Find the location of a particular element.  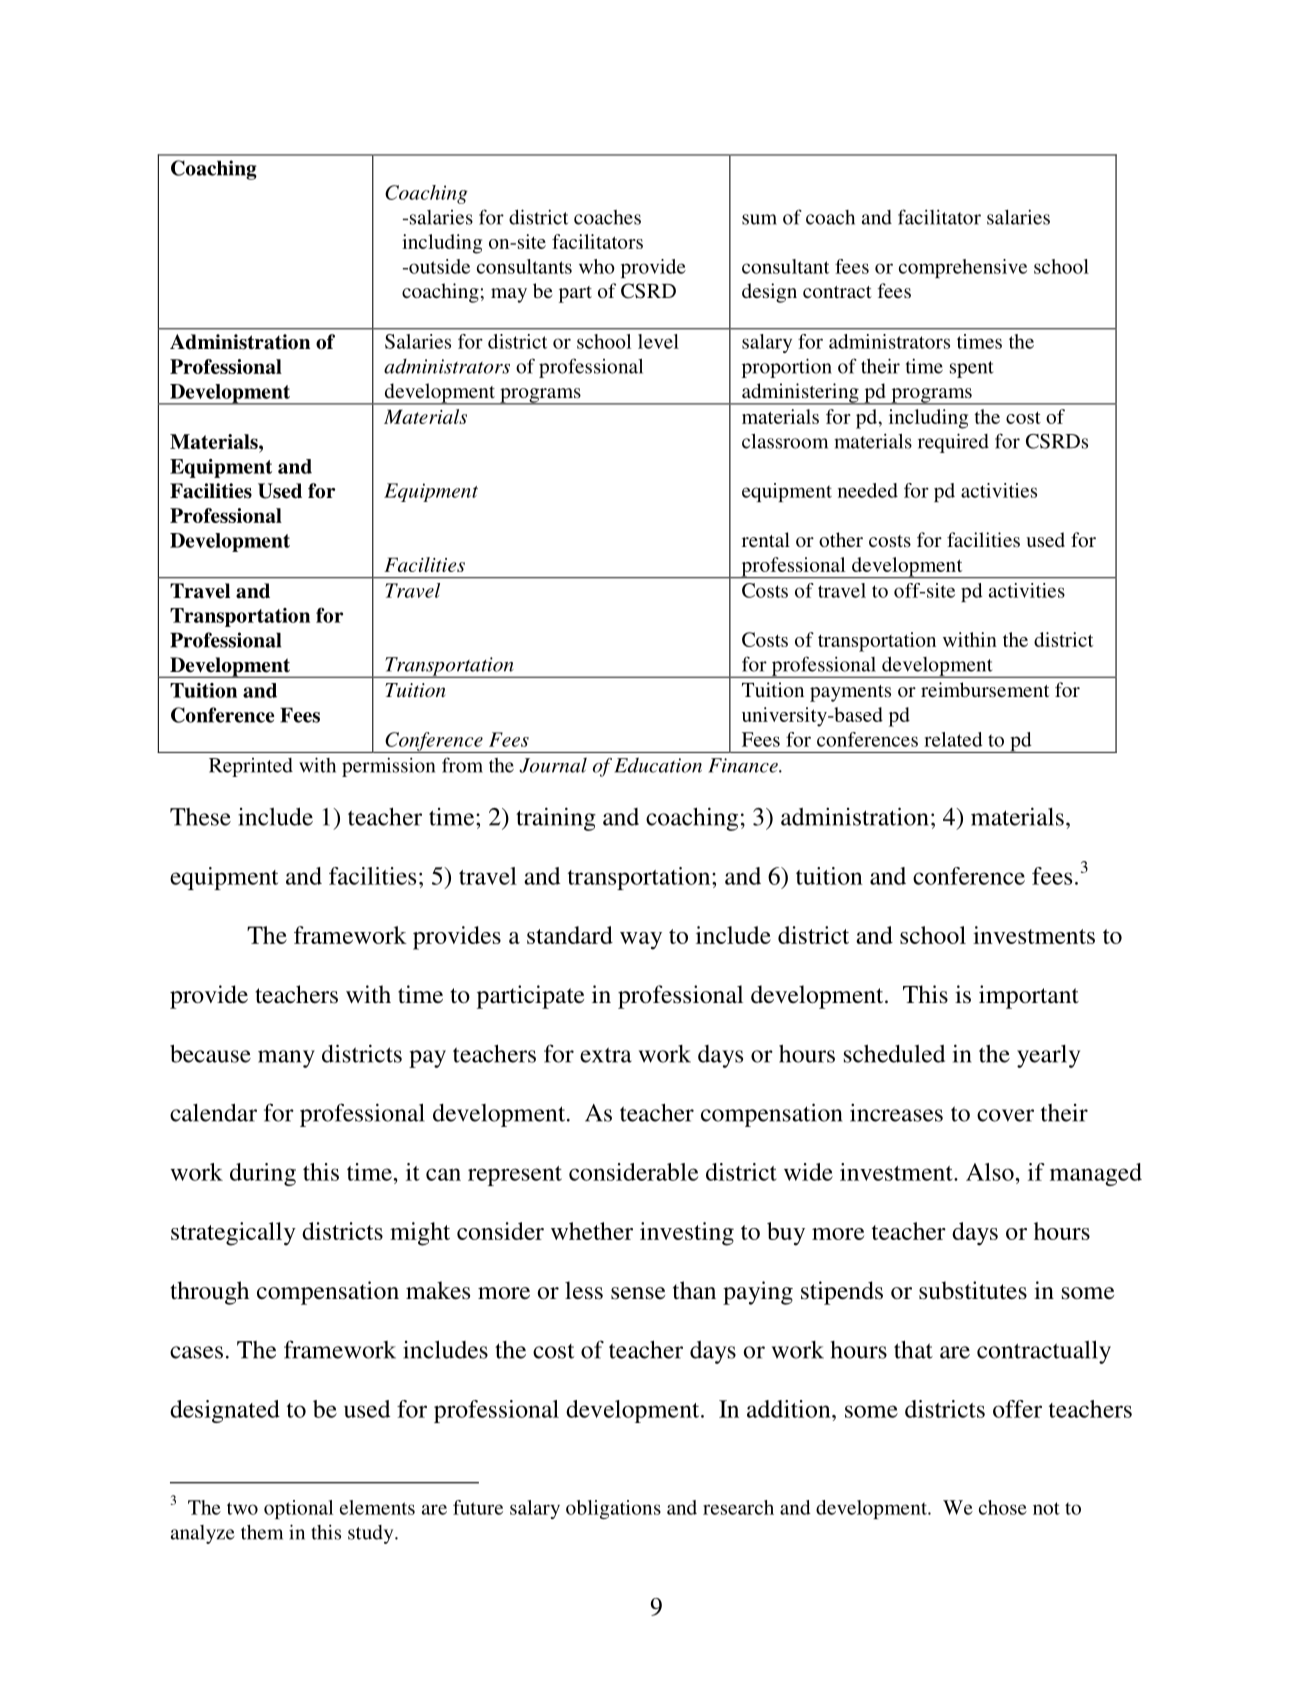

Reprinted is located at coordinates (251, 767).
